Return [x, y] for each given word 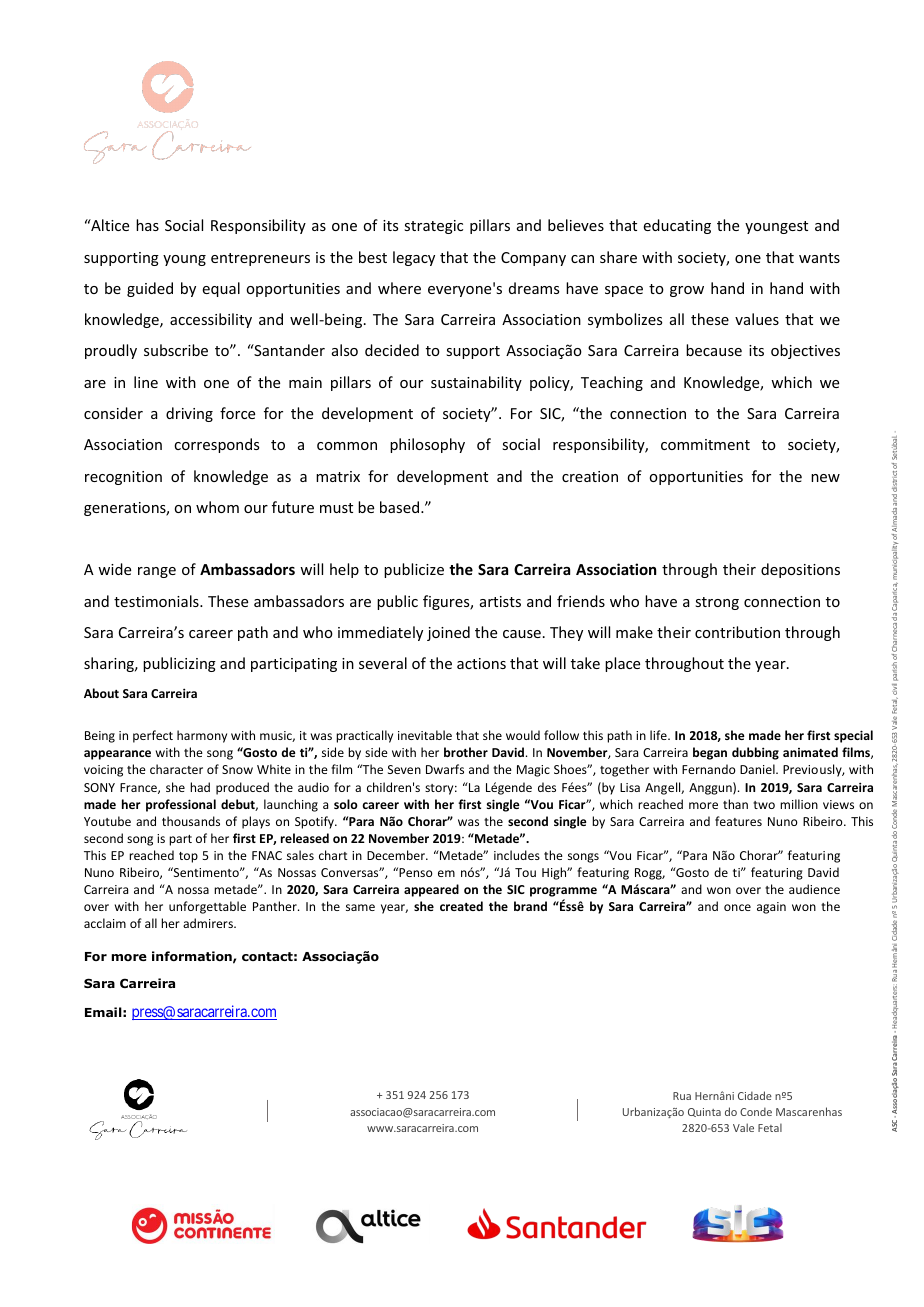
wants [819, 258]
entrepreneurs [260, 259]
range [157, 572]
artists [500, 601]
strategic [433, 227]
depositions [800, 570]
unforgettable [207, 907]
